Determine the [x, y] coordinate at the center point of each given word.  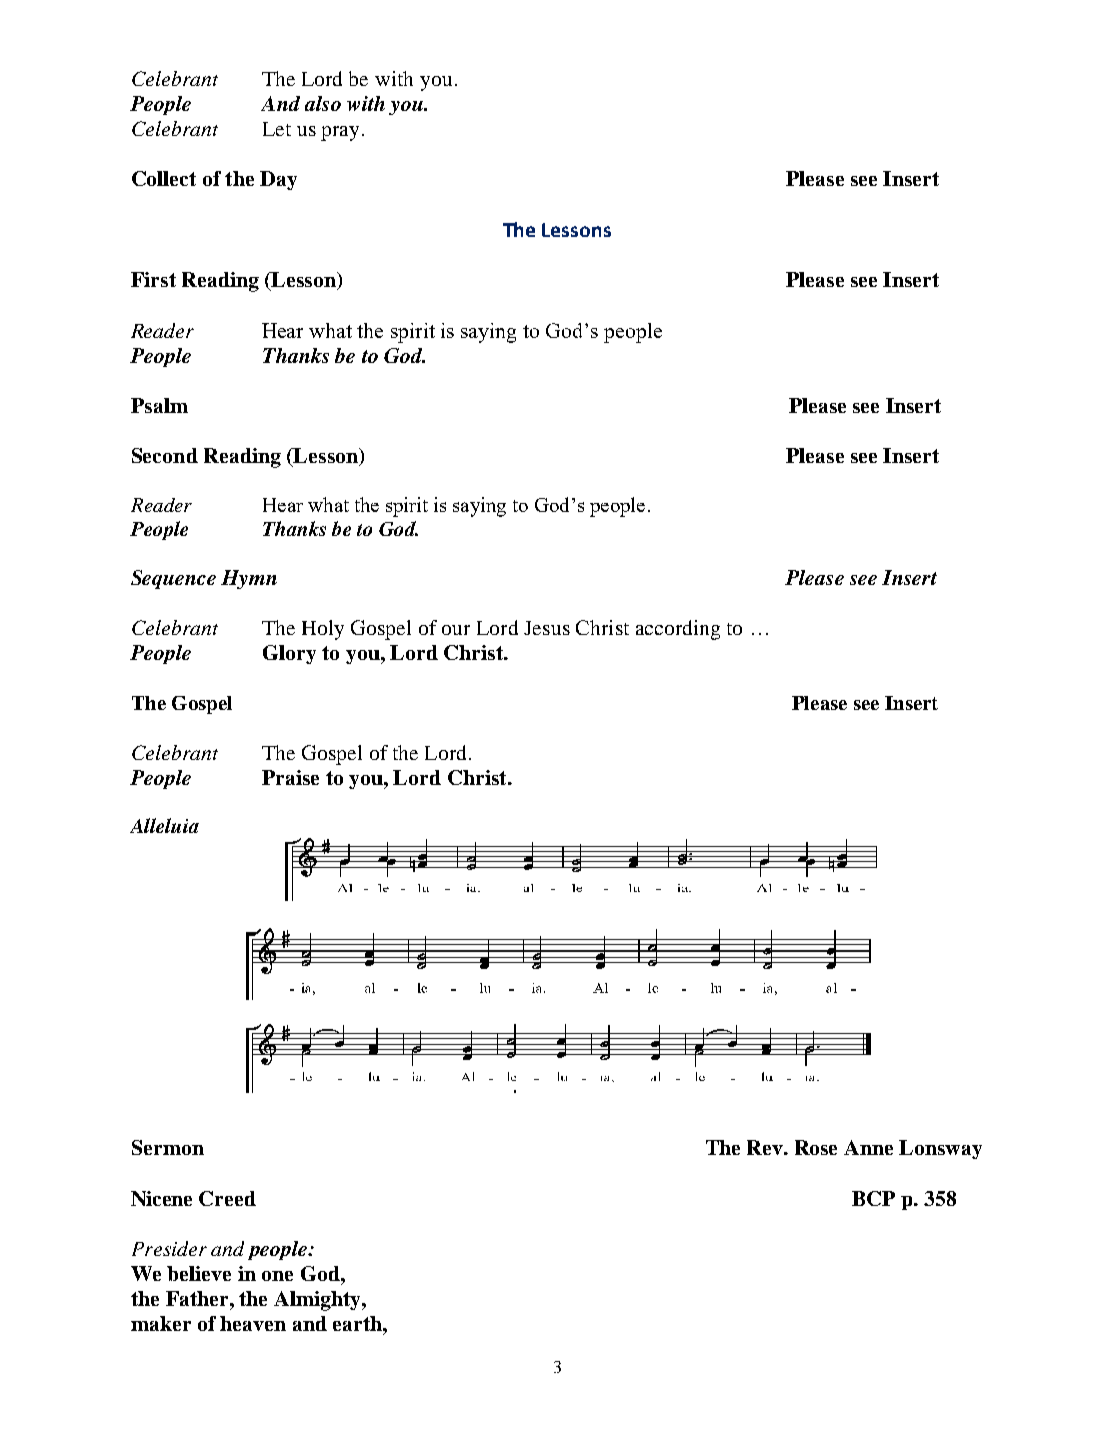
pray [340, 133]
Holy [323, 630]
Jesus [547, 628]
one [277, 1276]
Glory [289, 654]
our [456, 630]
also [323, 103]
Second [165, 455]
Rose [816, 1147]
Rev [766, 1147]
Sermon [168, 1147]
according [678, 630]
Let [277, 129]
